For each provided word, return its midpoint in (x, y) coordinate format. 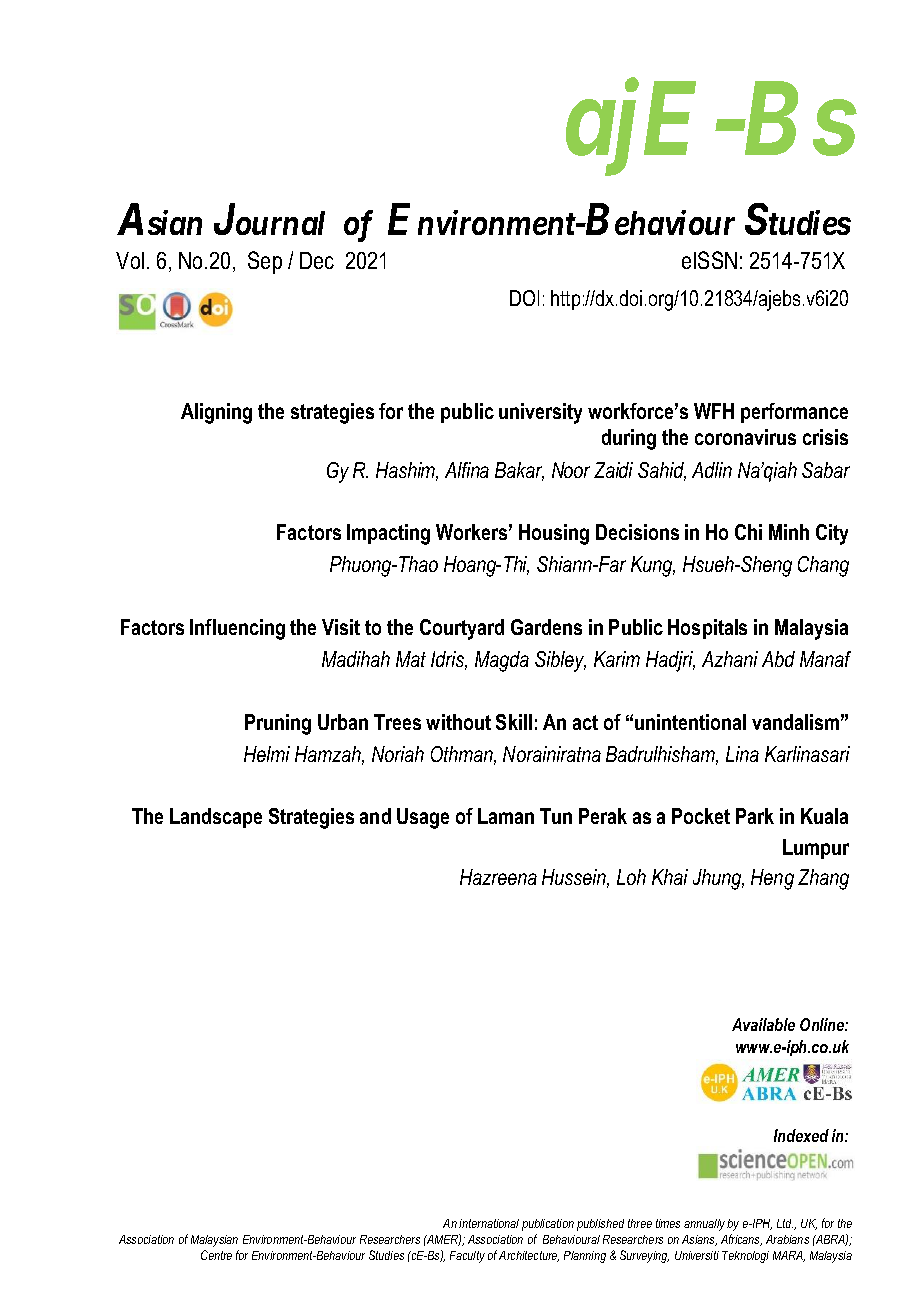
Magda (502, 661)
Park (755, 816)
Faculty (467, 1257)
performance (794, 413)
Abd (778, 659)
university (540, 413)
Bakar (519, 471)
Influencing (237, 629)
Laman (506, 816)
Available (763, 1024)
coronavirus (745, 437)
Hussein (575, 878)
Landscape (216, 818)
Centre (216, 1255)
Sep (265, 262)
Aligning (216, 413)
